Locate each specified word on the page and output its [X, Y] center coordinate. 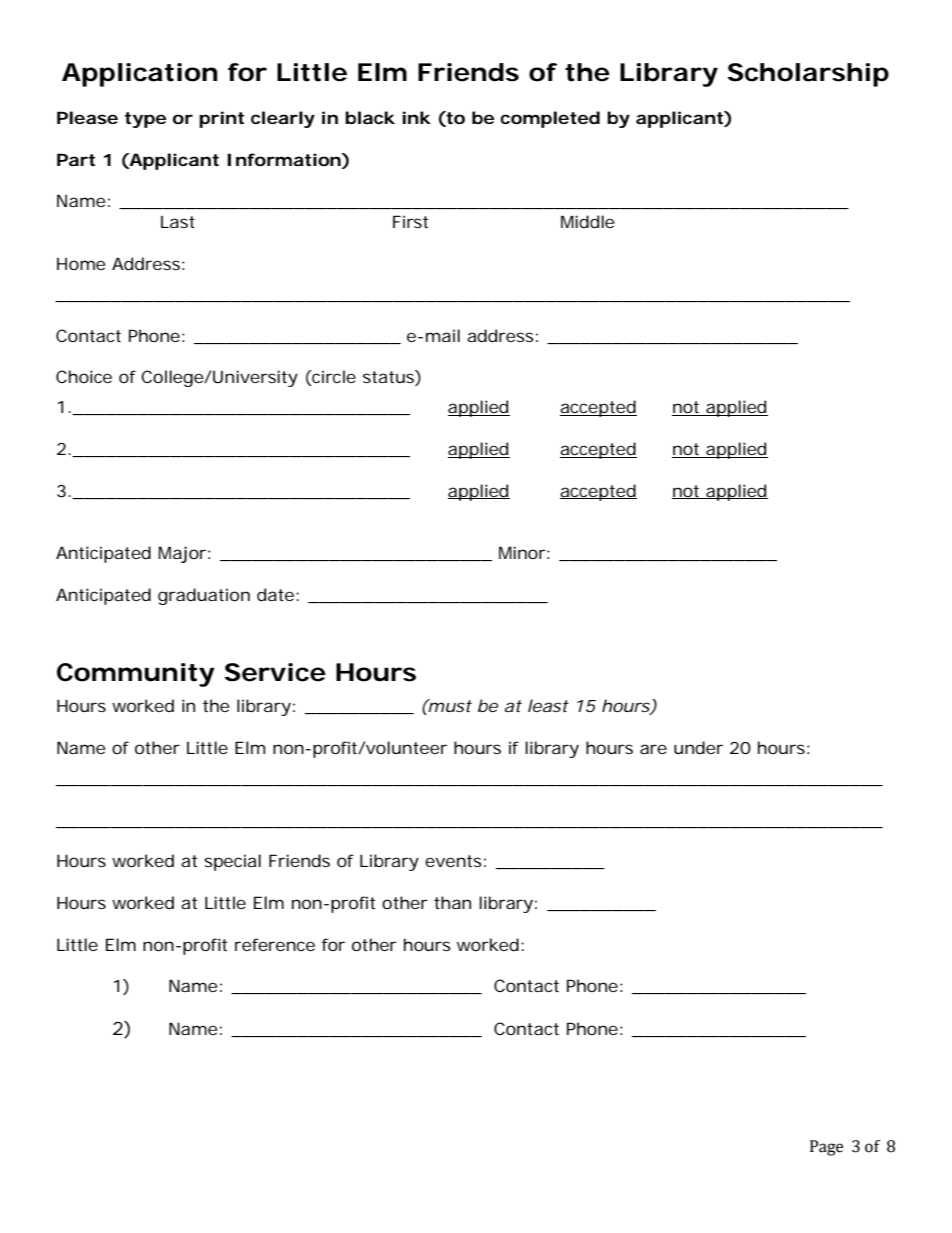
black [370, 117]
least [548, 705]
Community [135, 675]
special [232, 862]
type [145, 120]
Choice [84, 376]
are [653, 749]
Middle [587, 221]
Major [183, 554]
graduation [204, 596]
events [453, 861]
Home [81, 264]
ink [416, 117]
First [410, 221]
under [698, 747]
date [275, 594]
